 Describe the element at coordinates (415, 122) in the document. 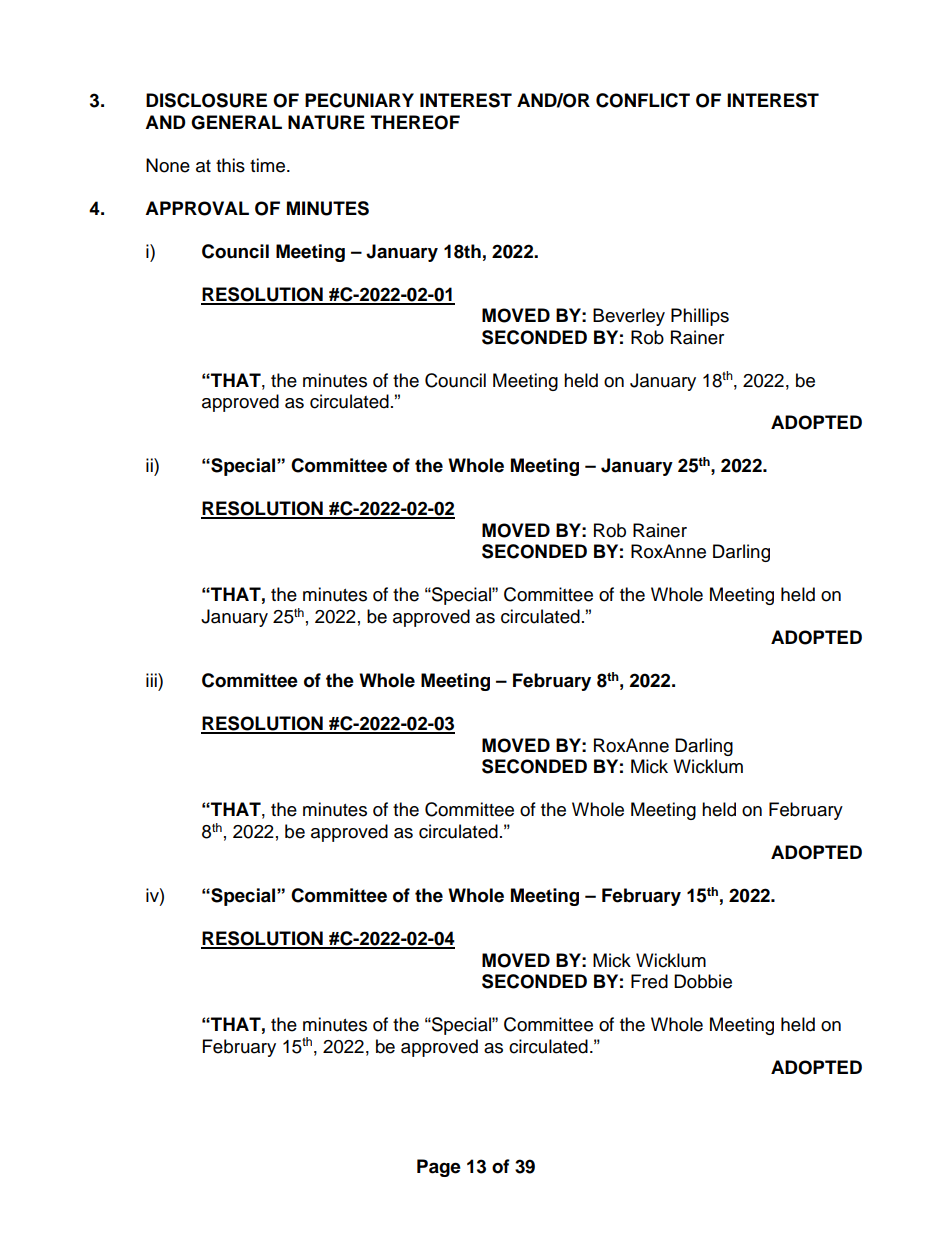

I see `THEREOF` at that location.
